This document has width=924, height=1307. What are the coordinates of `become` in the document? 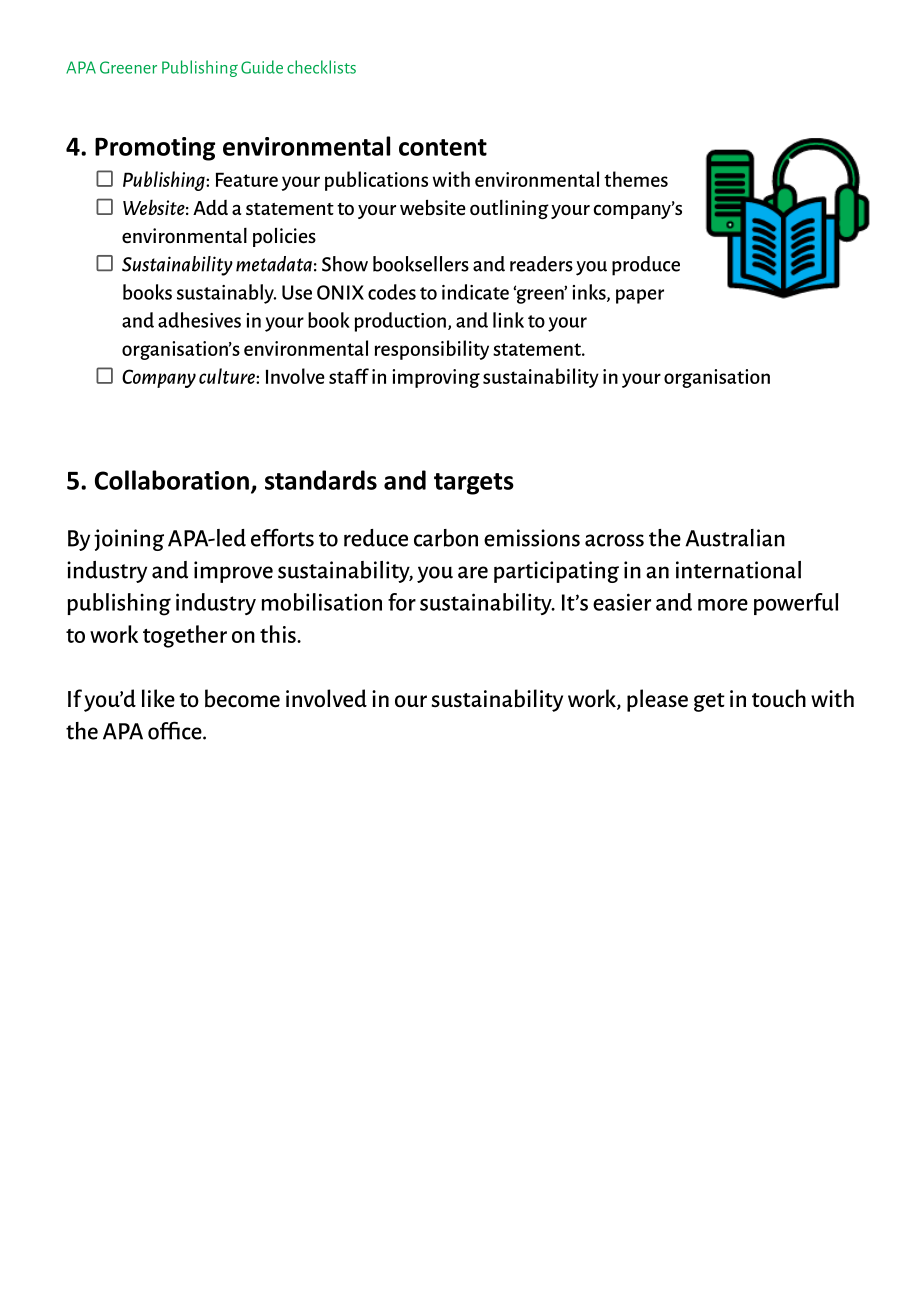 It's located at (242, 698).
